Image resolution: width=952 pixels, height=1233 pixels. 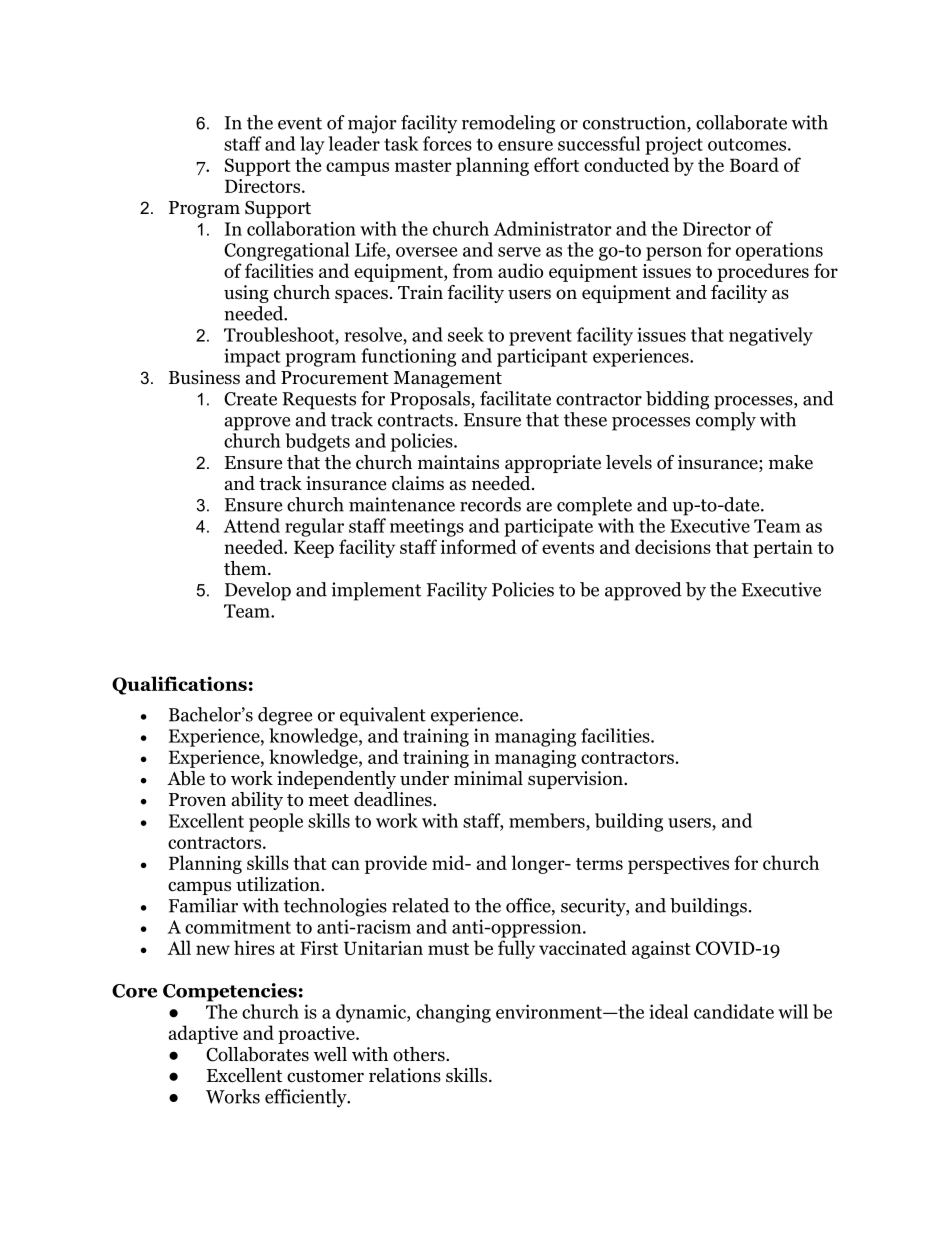 What do you see at coordinates (258, 591) in the screenshot?
I see `Develop` at bounding box center [258, 591].
